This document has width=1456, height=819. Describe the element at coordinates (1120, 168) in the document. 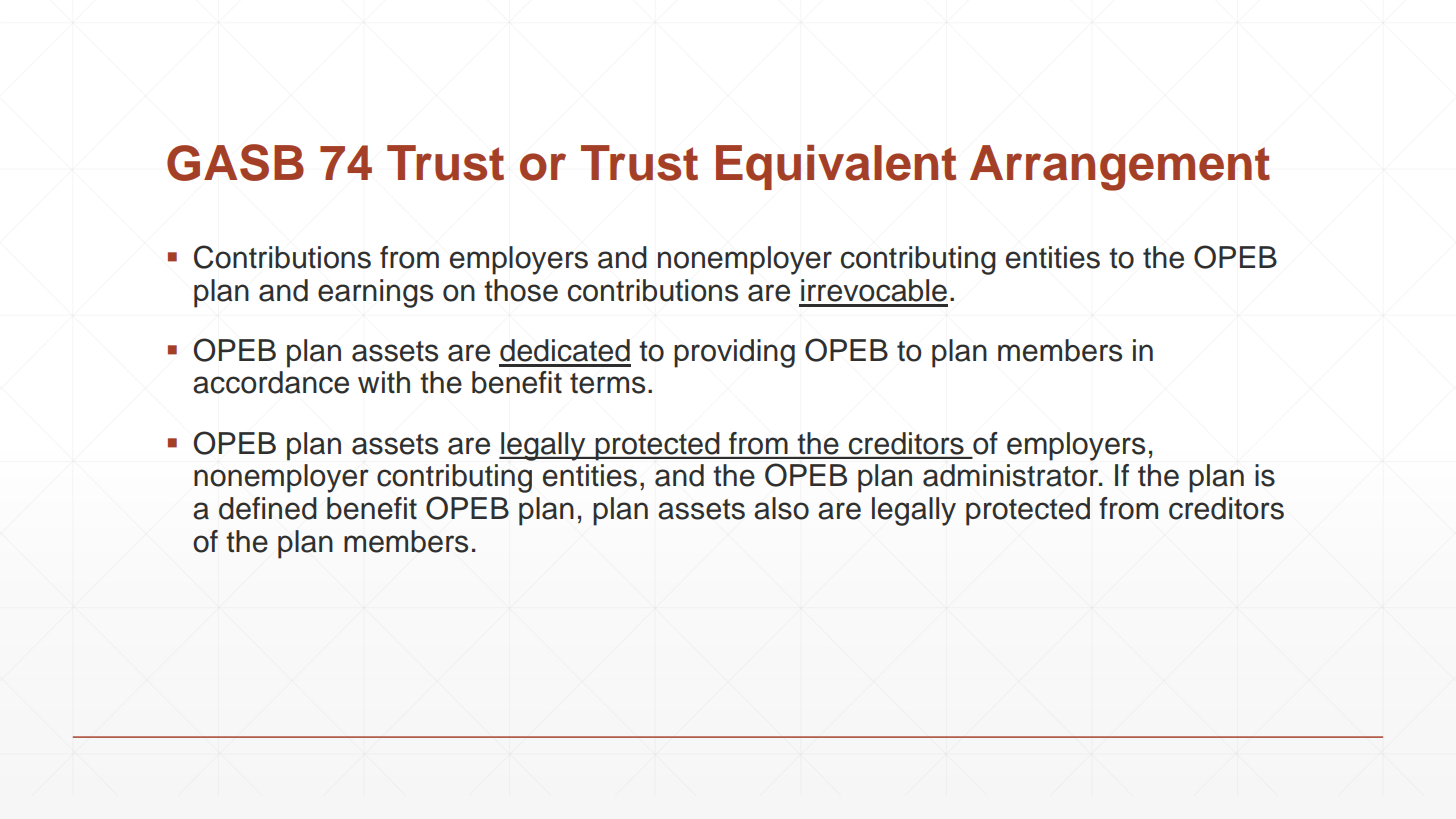

I see `Arrangement` at that location.
